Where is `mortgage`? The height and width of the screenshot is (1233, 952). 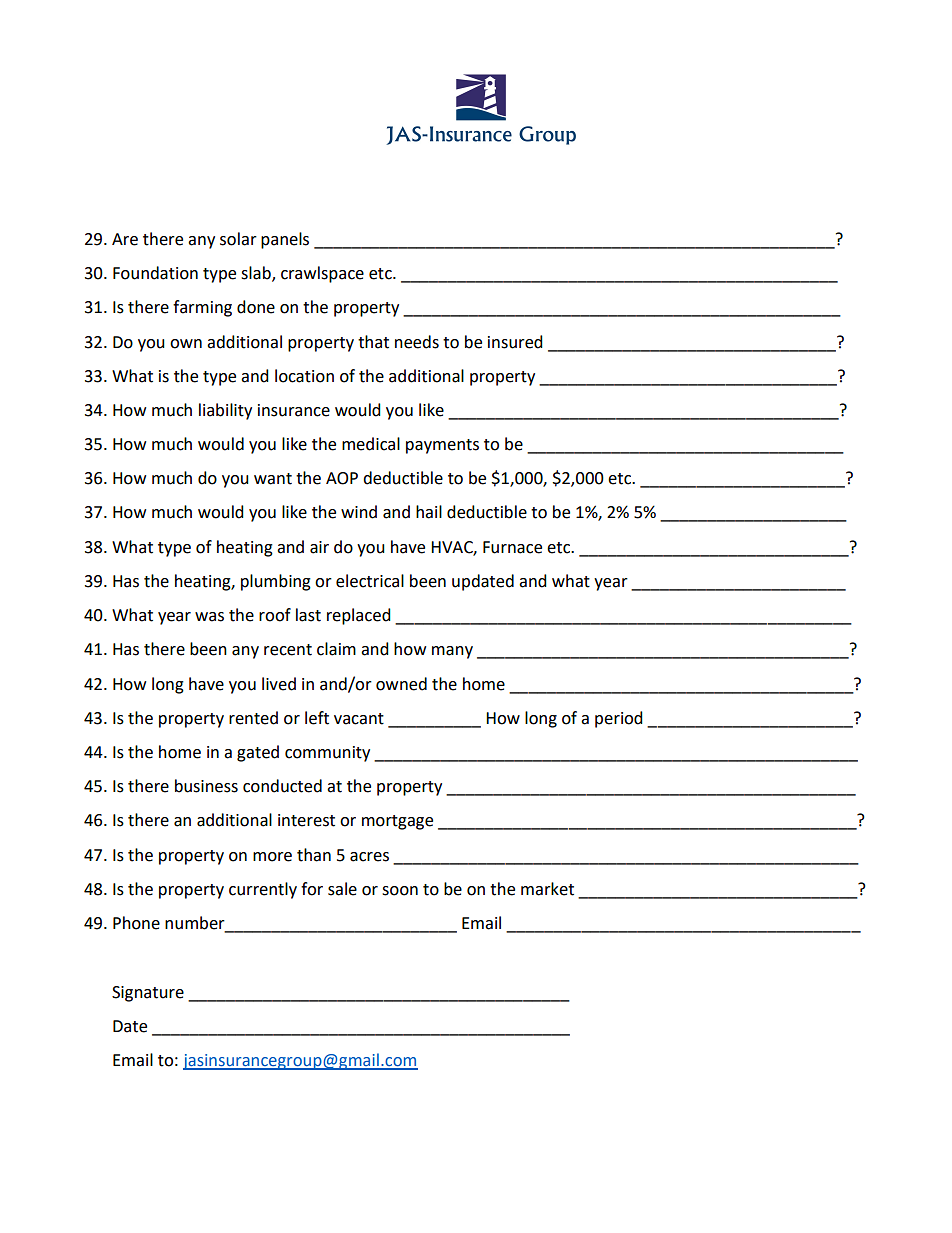 mortgage is located at coordinates (397, 822).
